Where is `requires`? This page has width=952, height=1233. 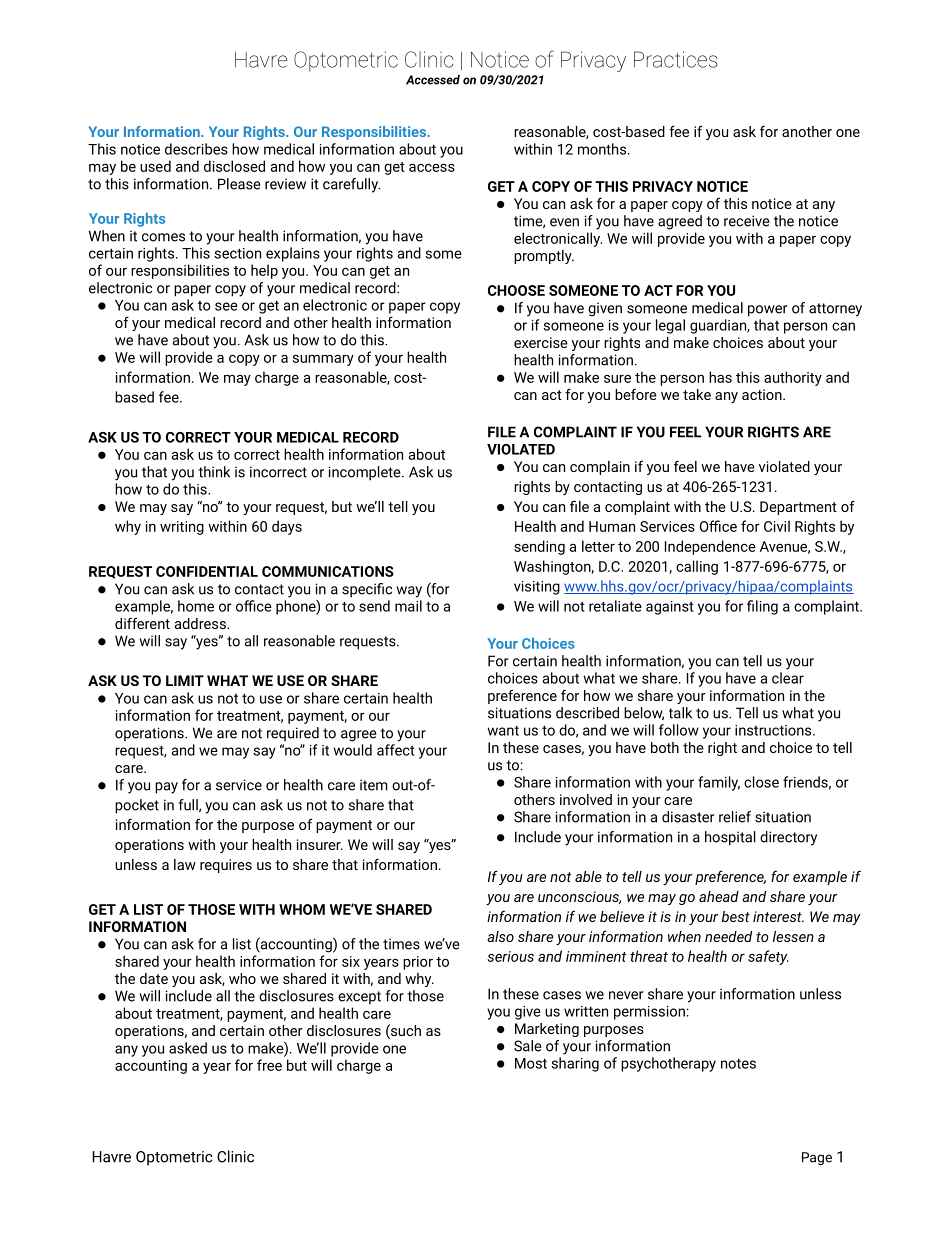 requires is located at coordinates (226, 866).
